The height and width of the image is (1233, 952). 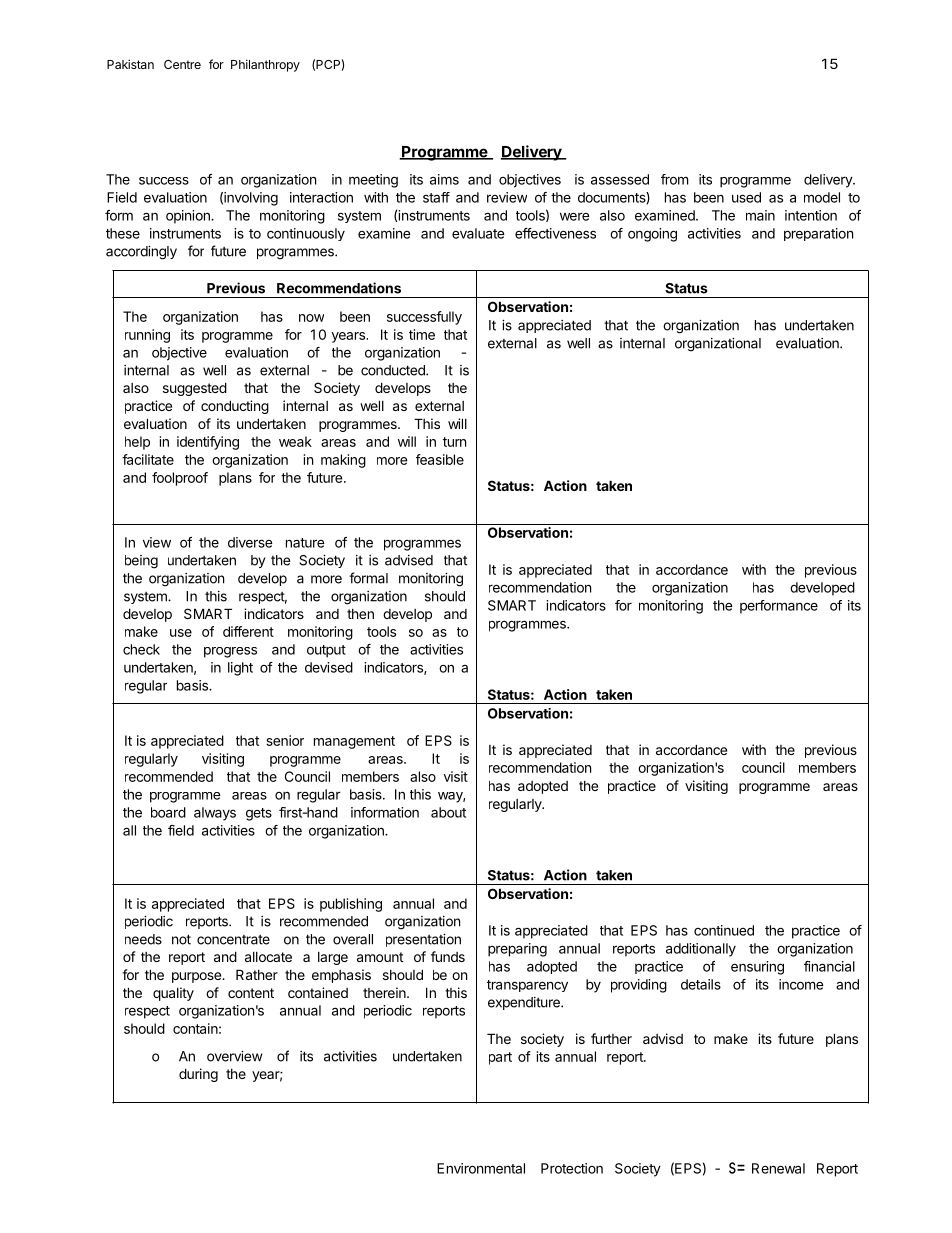 I want to click on about, so click(x=448, y=812).
